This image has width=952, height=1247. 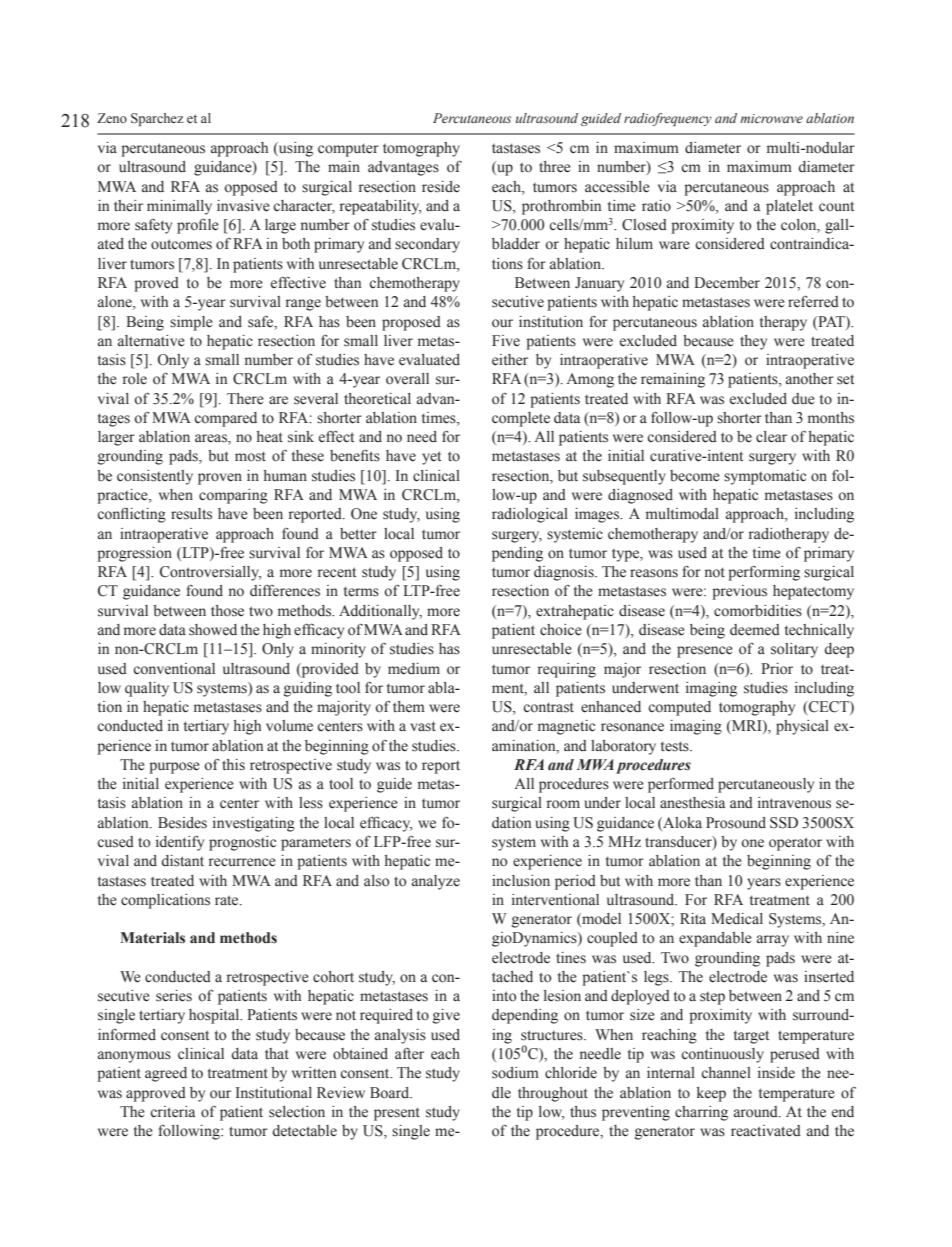 What do you see at coordinates (515, 1073) in the image?
I see `sodium` at bounding box center [515, 1073].
